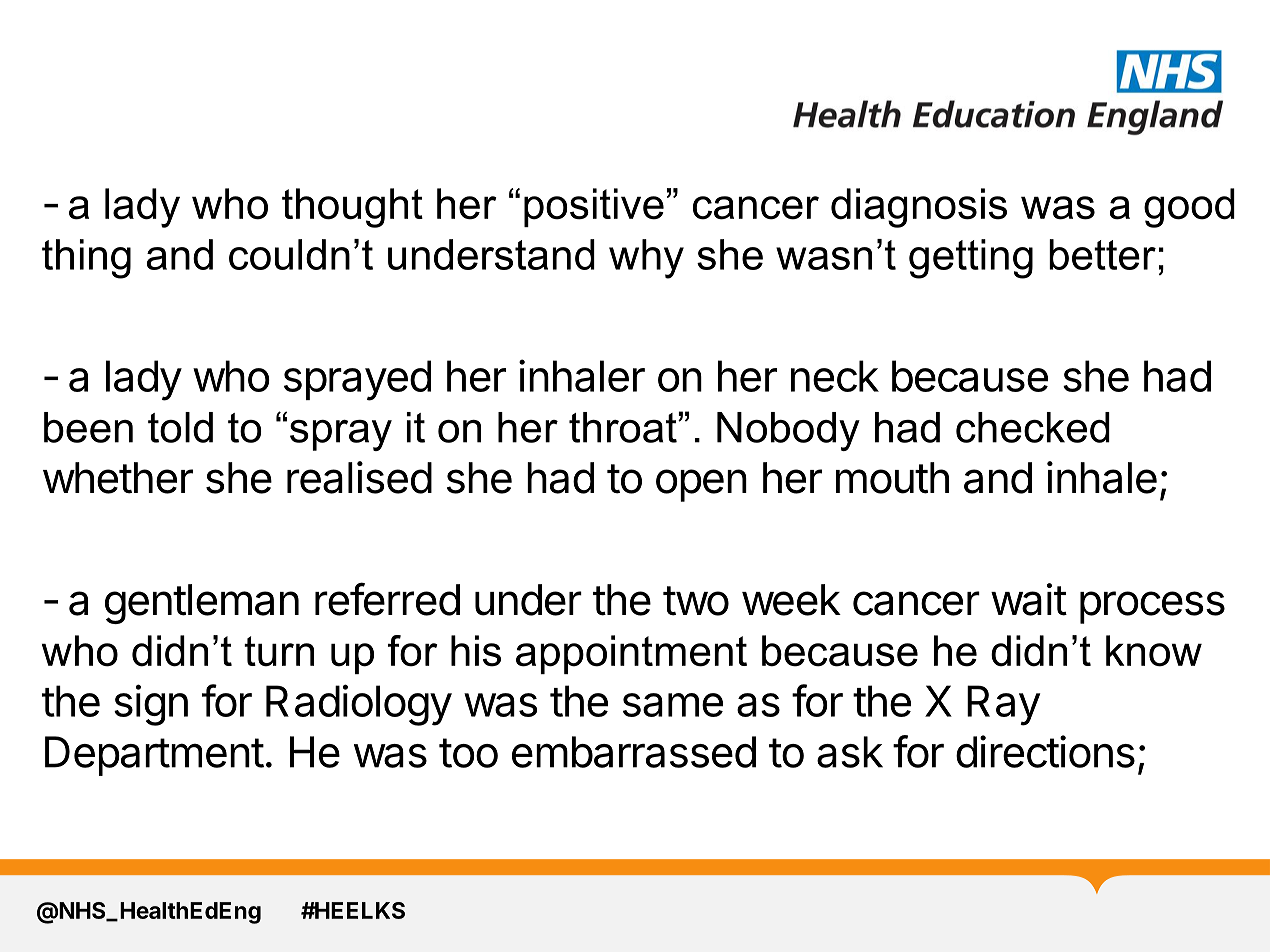 The image size is (1270, 952). What do you see at coordinates (202, 604) in the image?
I see `gentleman` at bounding box center [202, 604].
